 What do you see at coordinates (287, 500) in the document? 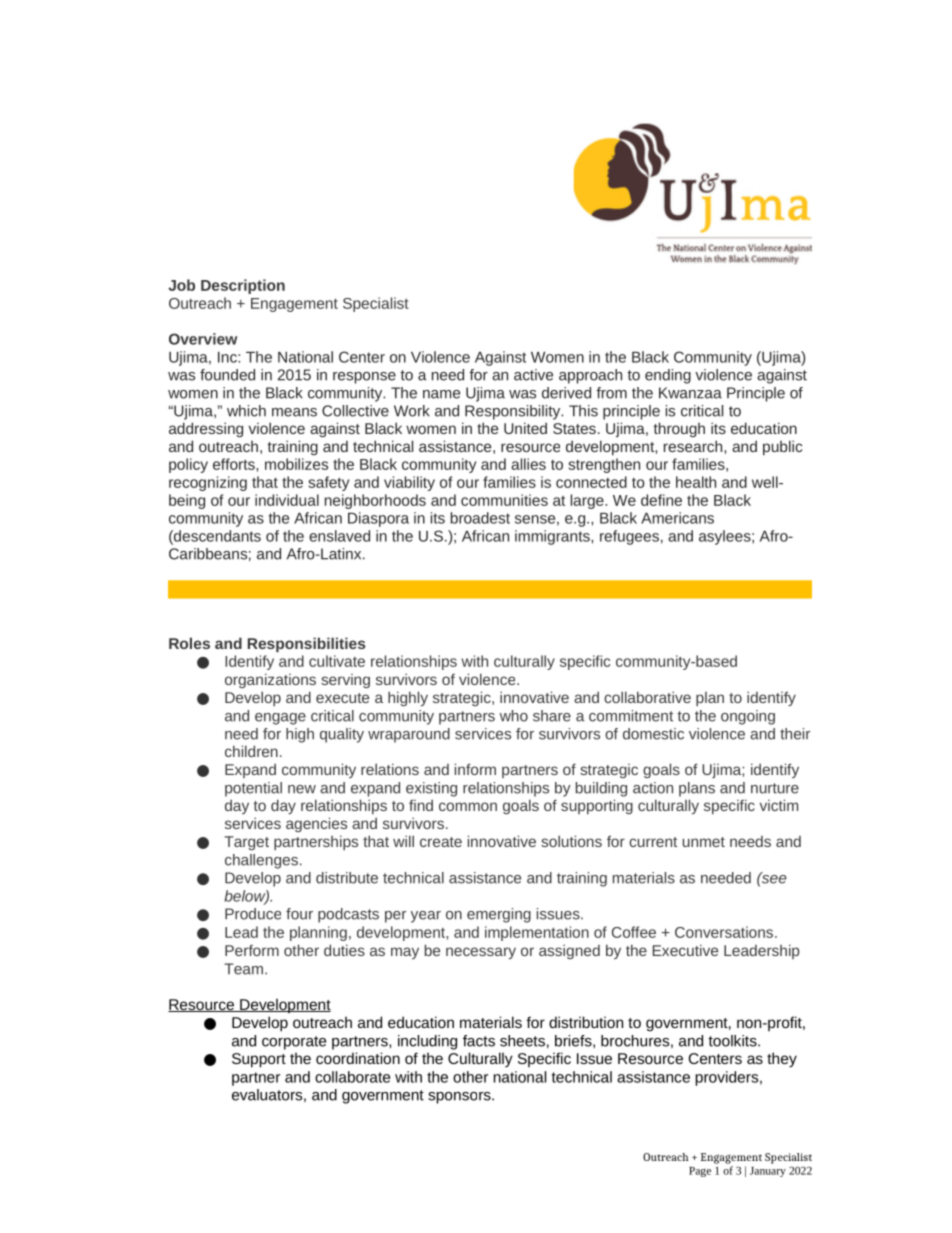
I see `individual` at bounding box center [287, 500].
